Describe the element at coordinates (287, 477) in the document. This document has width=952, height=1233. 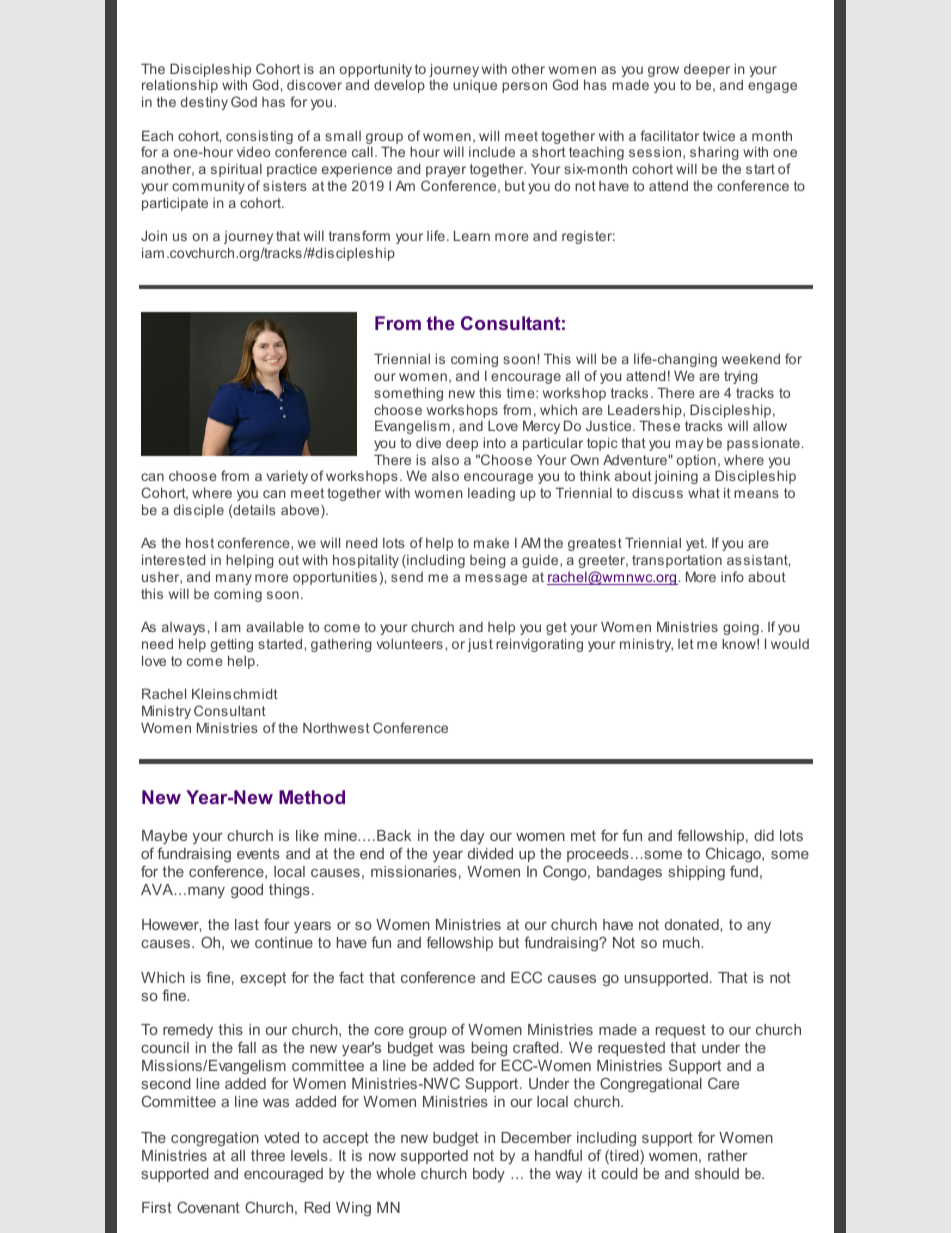
I see `variety` at that location.
